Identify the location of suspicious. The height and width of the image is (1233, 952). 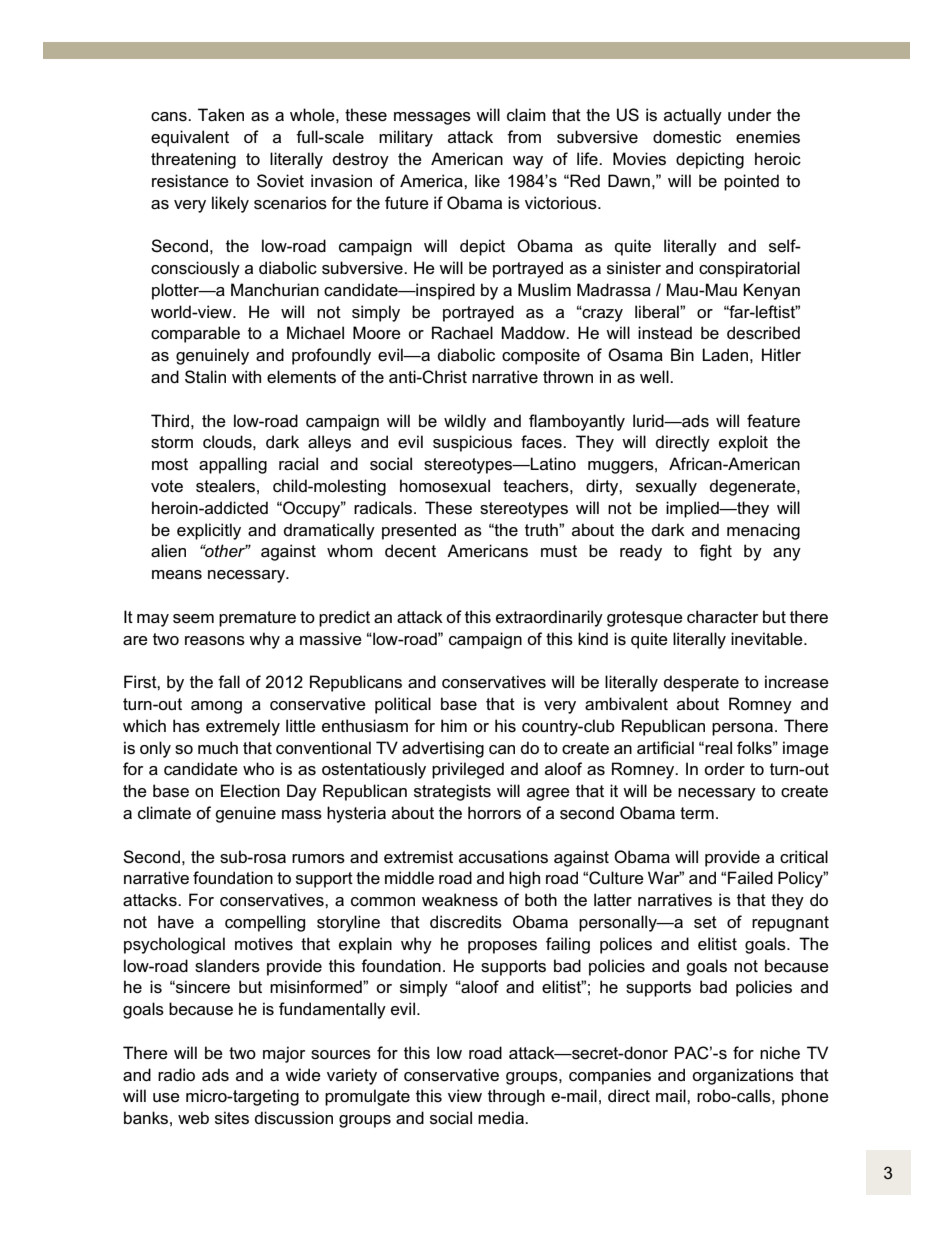
(472, 443).
